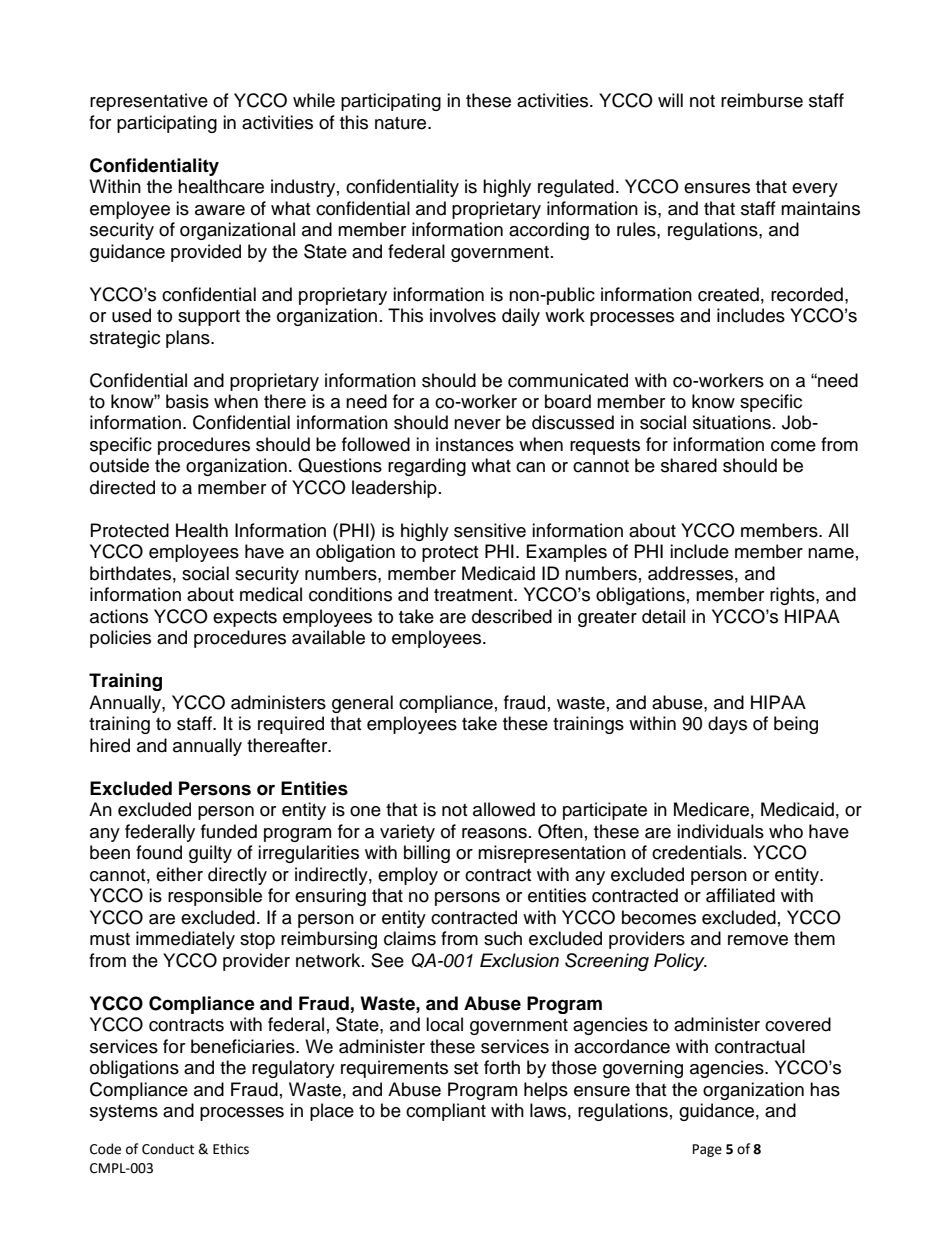  What do you see at coordinates (762, 100) in the document?
I see `reimburse` at bounding box center [762, 100].
